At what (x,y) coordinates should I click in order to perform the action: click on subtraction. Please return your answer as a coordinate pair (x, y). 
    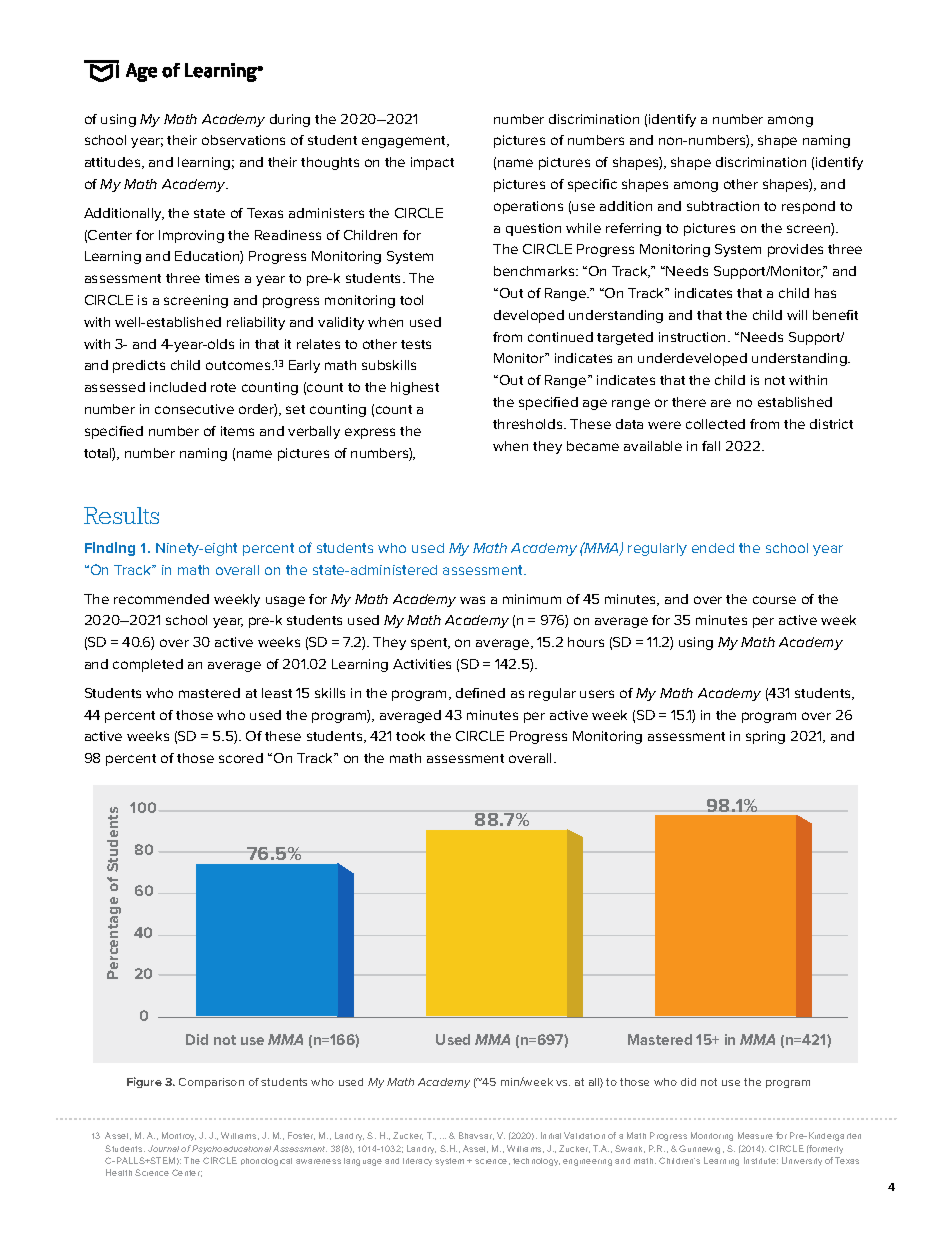
    Looking at the image, I should click on (723, 206).
